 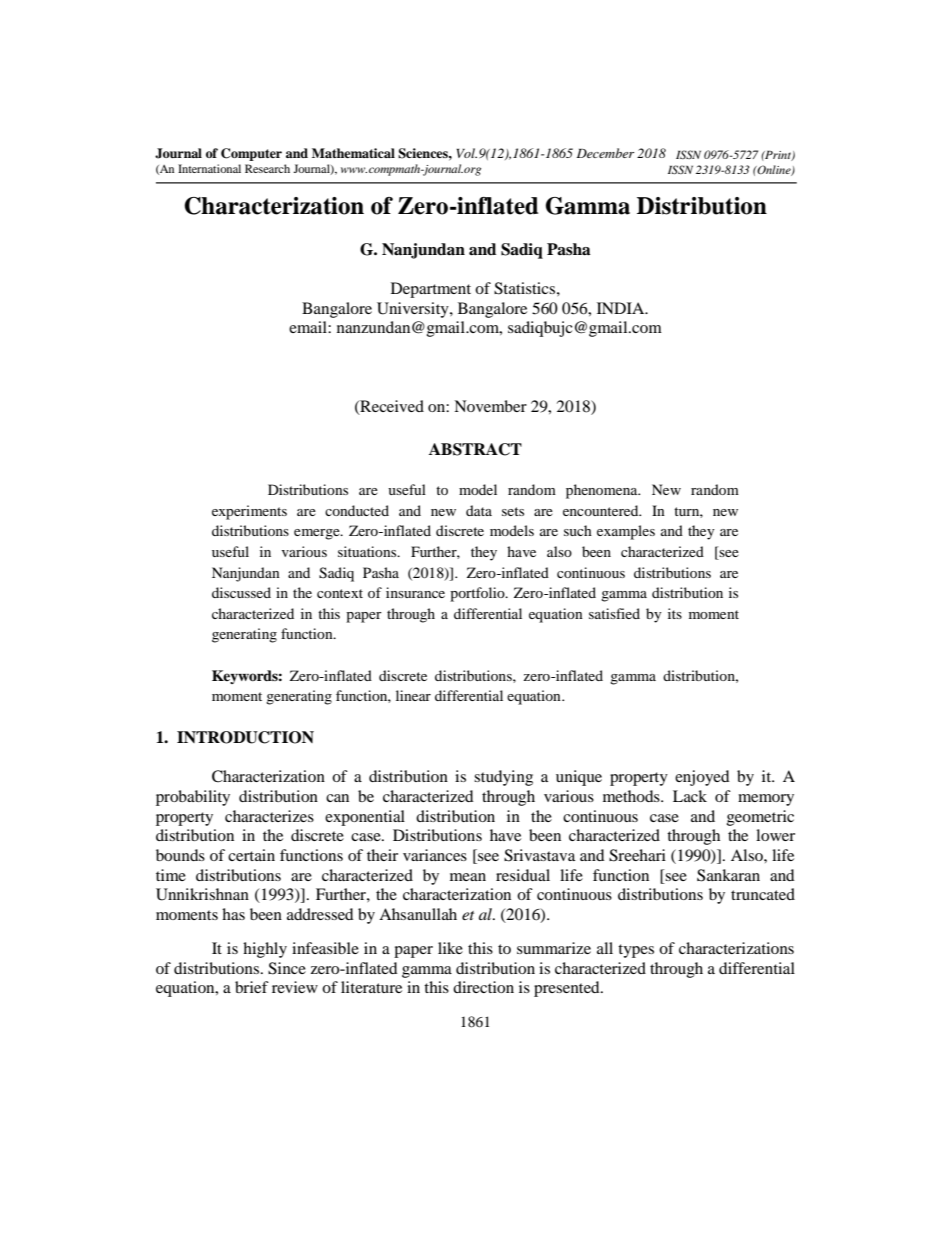 I want to click on its, so click(x=675, y=613).
